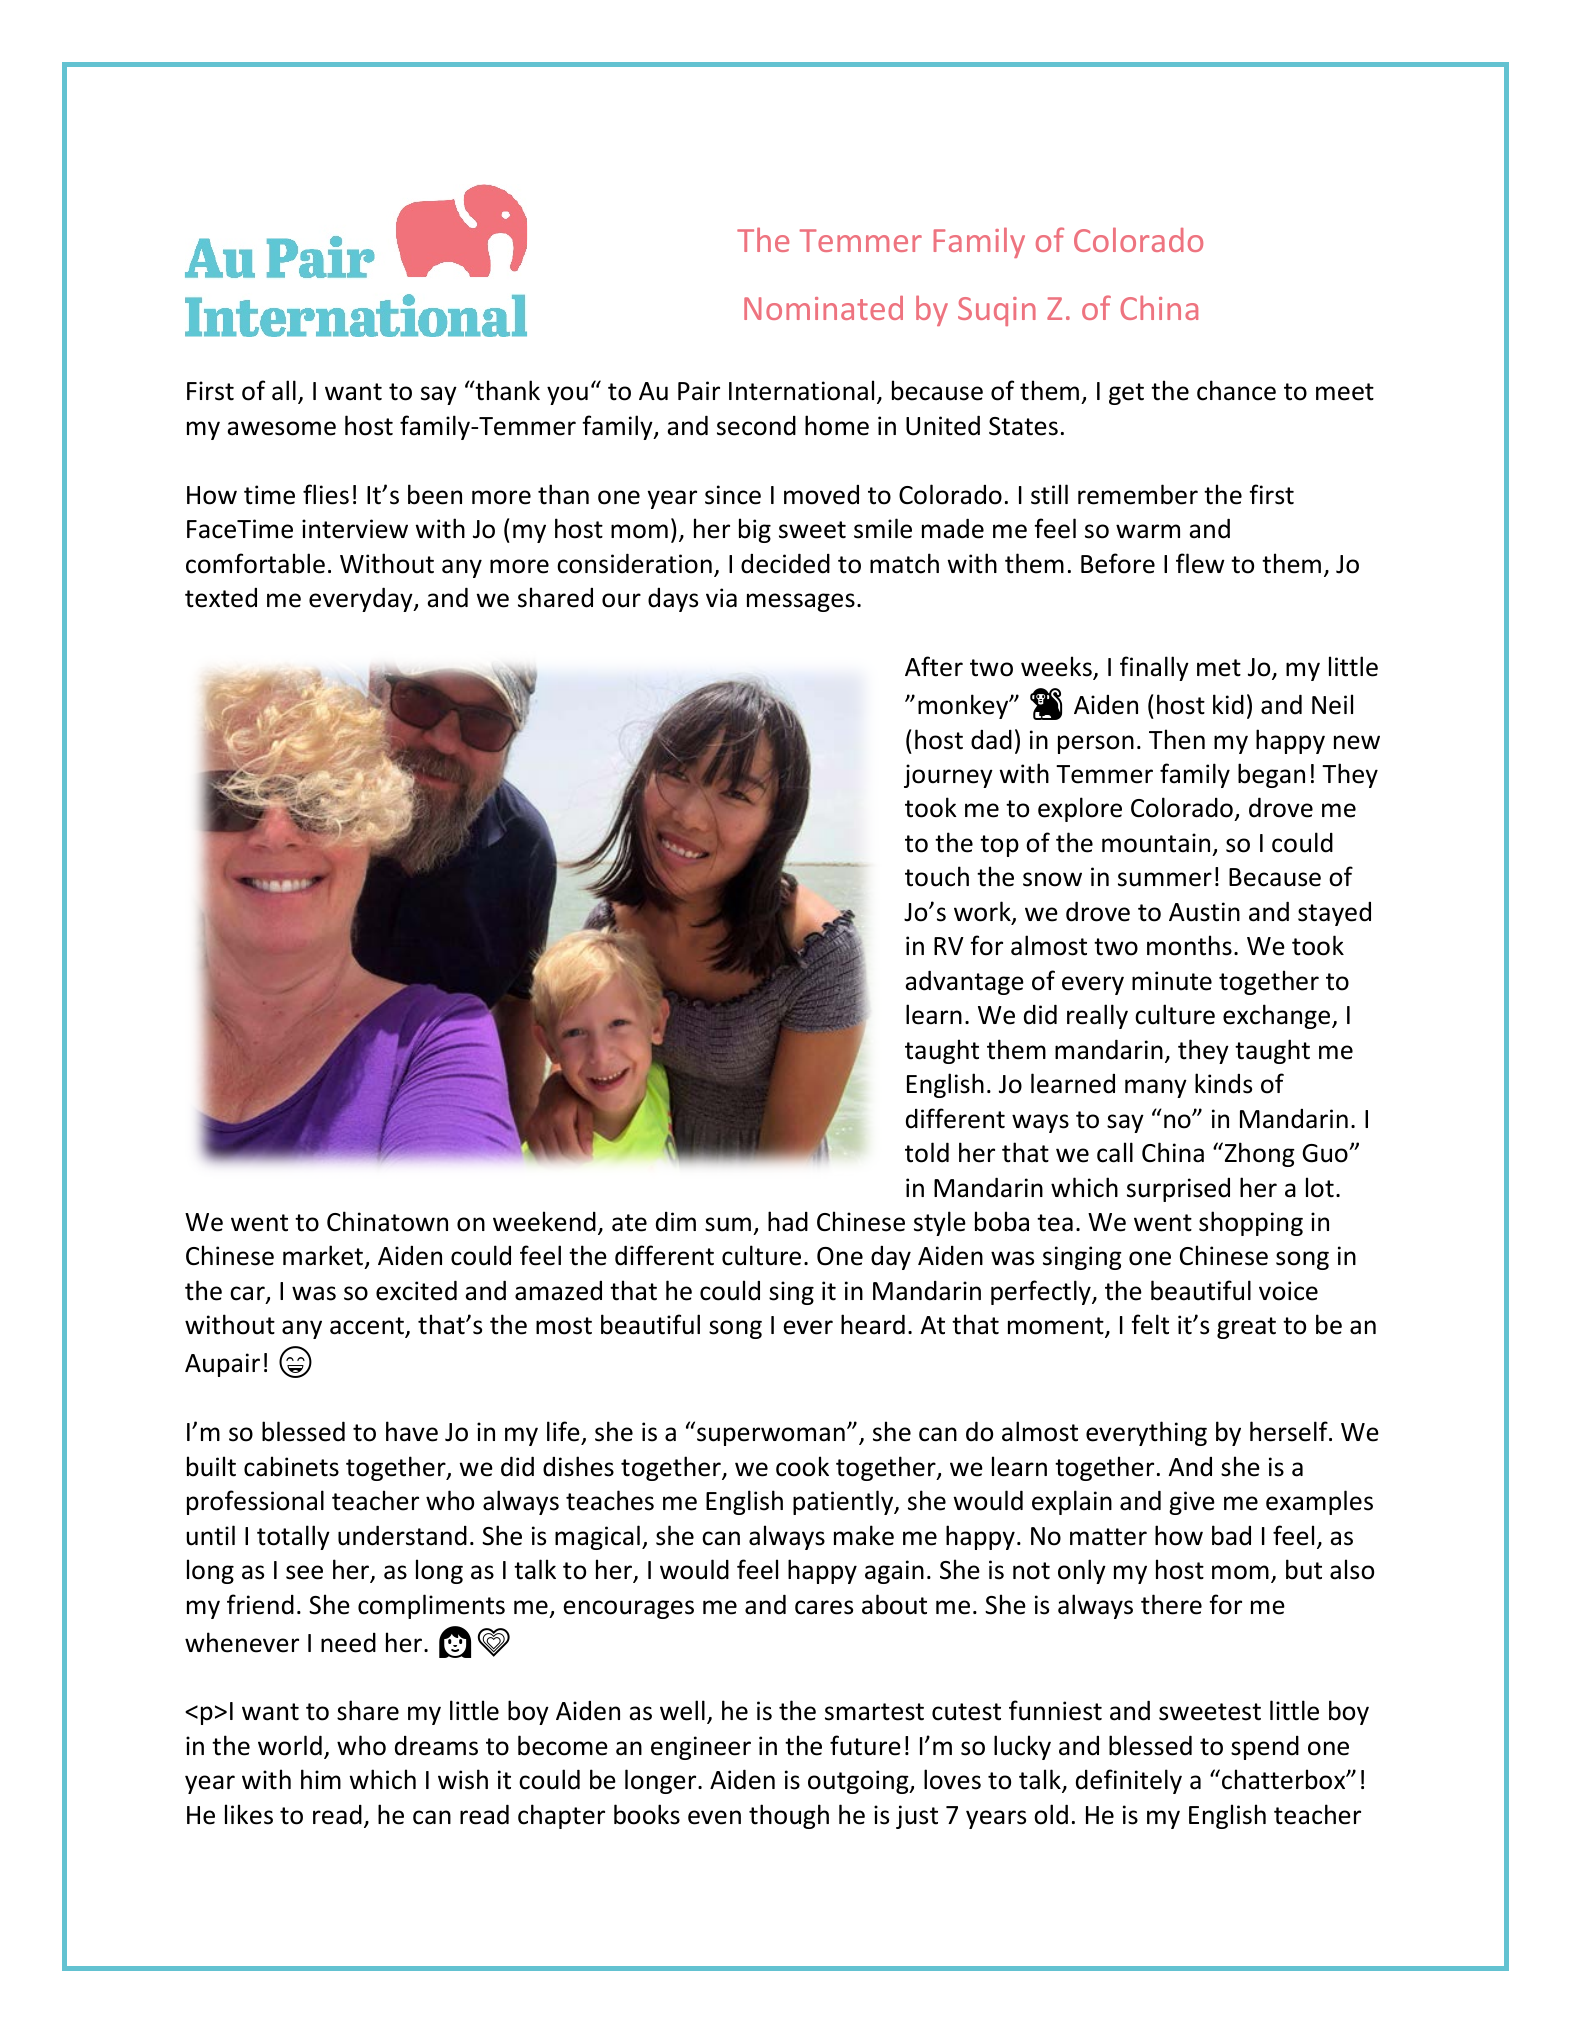 The height and width of the screenshot is (2033, 1571). What do you see at coordinates (789, 1816) in the screenshot?
I see `though` at bounding box center [789, 1816].
